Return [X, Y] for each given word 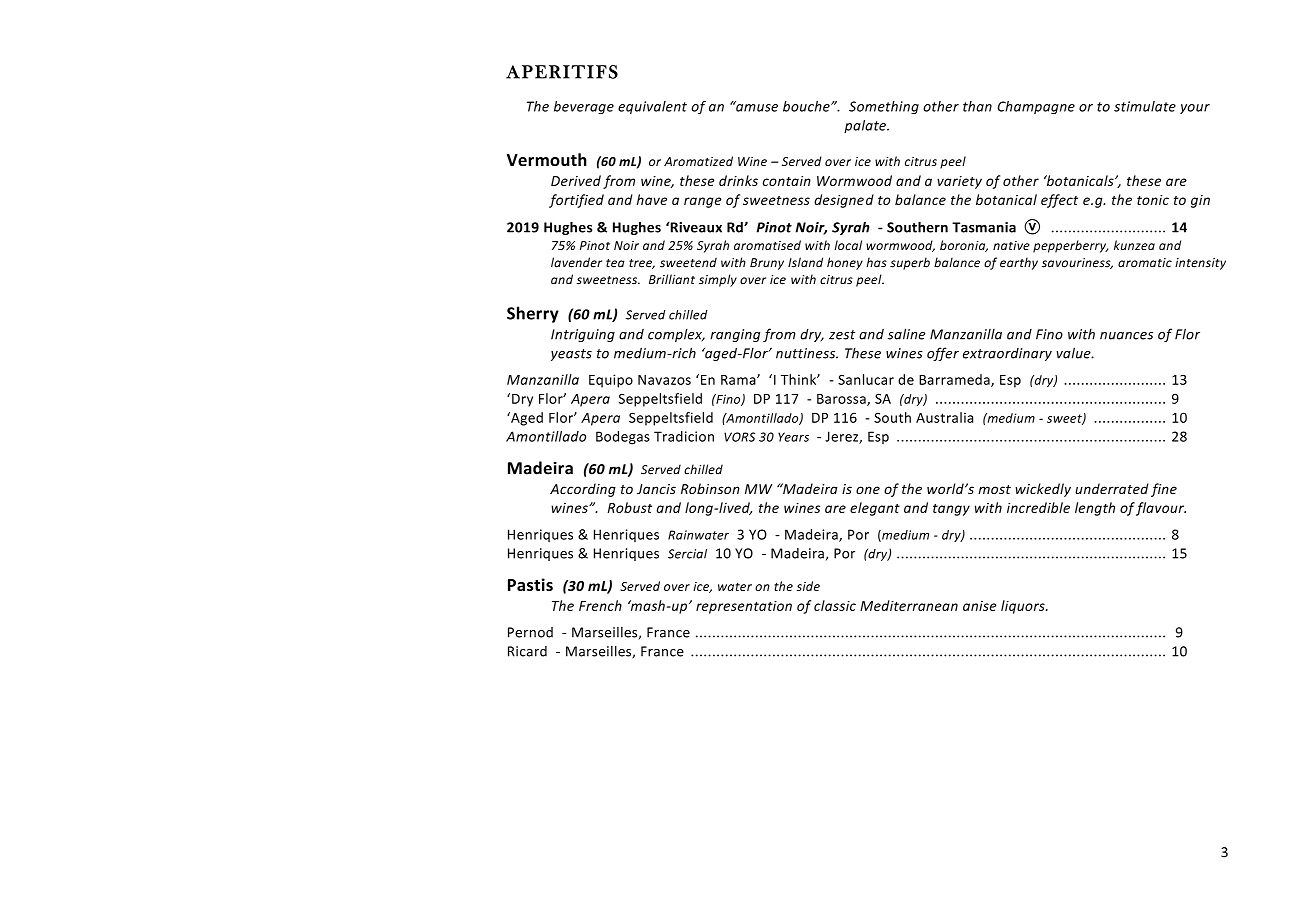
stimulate [1145, 106]
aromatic [1145, 263]
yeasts [571, 355]
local [848, 245]
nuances [1126, 336]
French [600, 605]
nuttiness [807, 353]
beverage [584, 107]
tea [615, 263]
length [1095, 509]
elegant [875, 509]
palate [866, 126]
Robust [630, 507]
